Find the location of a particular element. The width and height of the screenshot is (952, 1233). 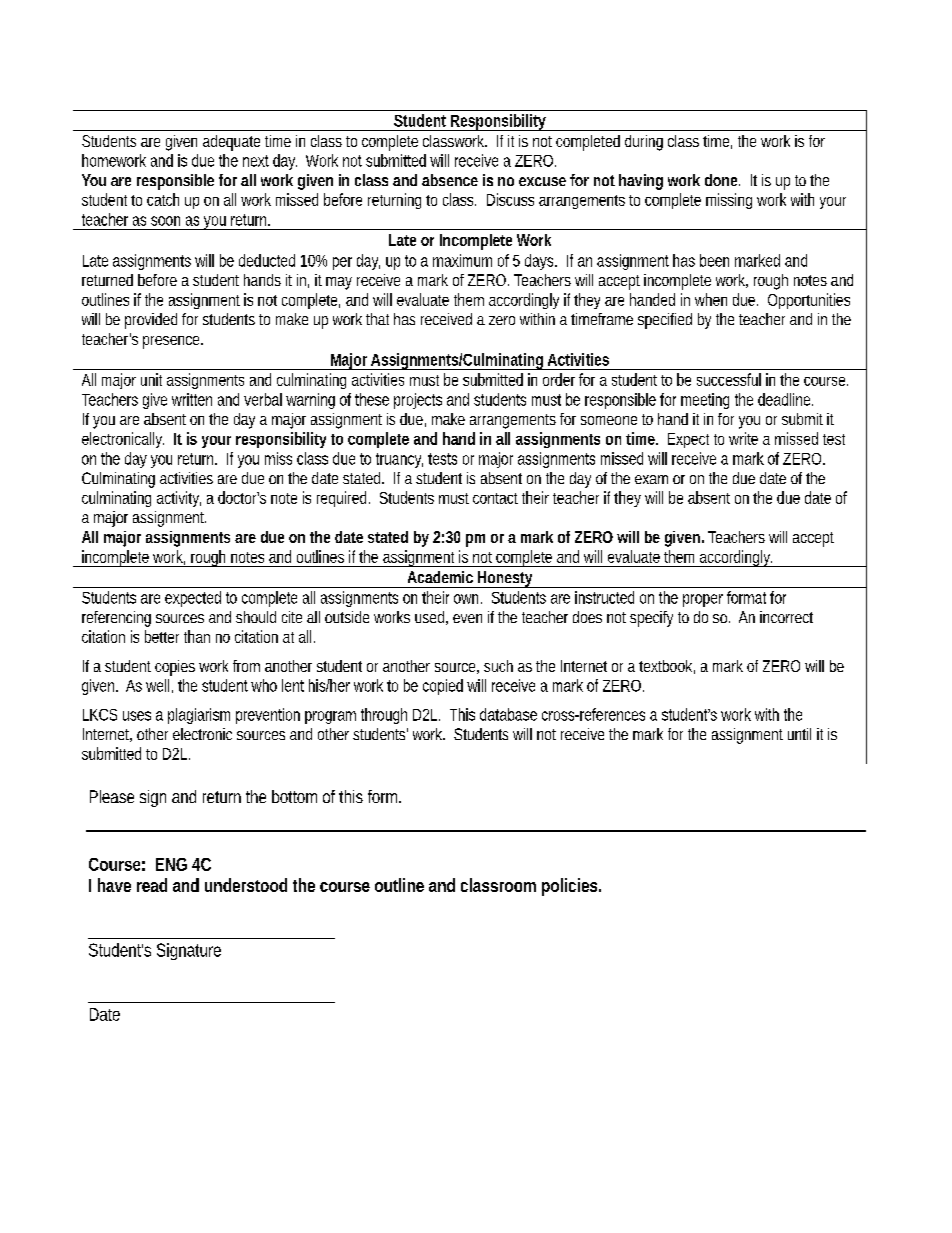

ENG is located at coordinates (171, 864).
